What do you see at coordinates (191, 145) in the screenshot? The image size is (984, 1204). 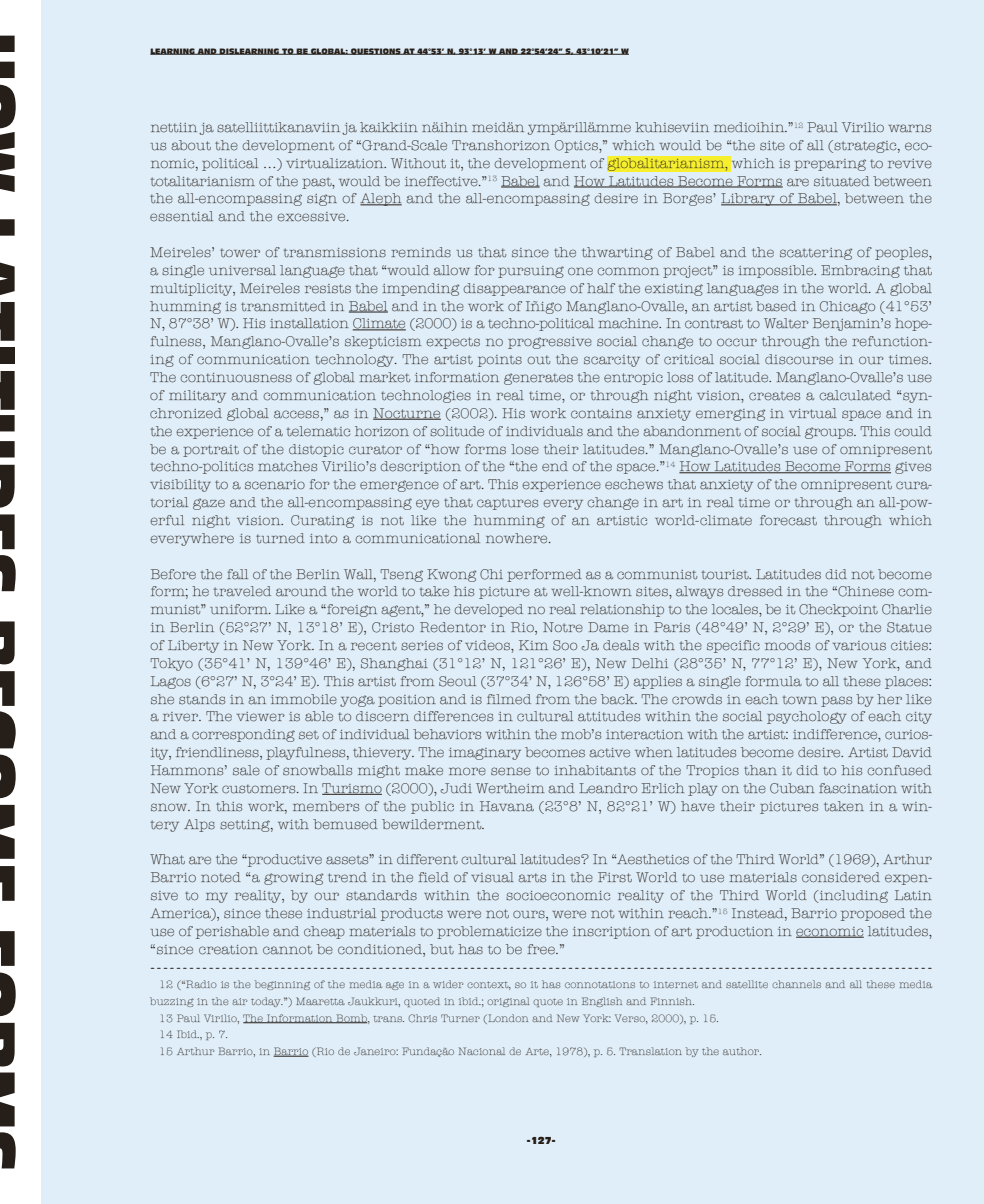 I see `about` at bounding box center [191, 145].
